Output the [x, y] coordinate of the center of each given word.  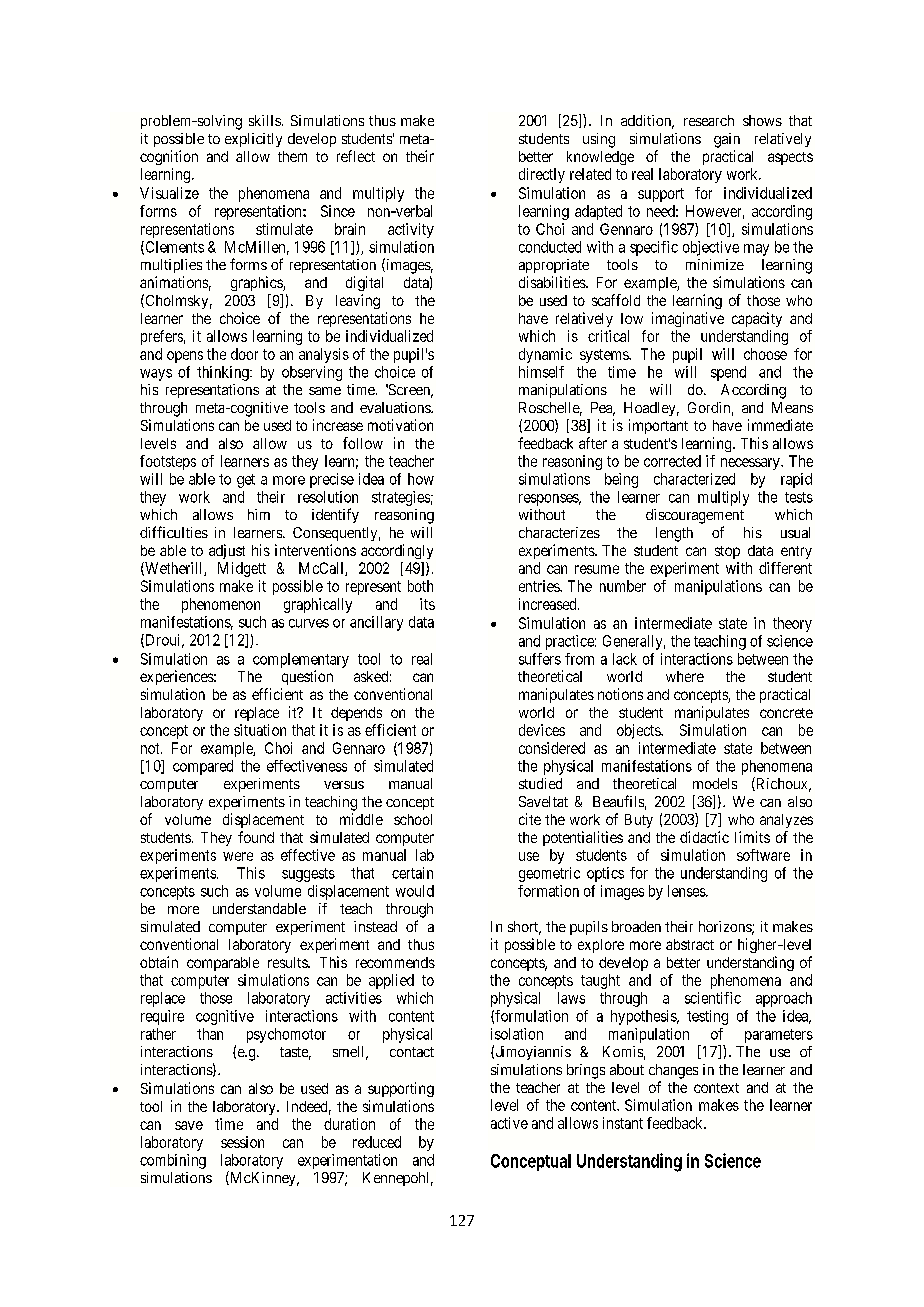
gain [727, 140]
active [509, 1123]
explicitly [253, 140]
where [685, 676]
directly [542, 175]
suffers [540, 659]
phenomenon [221, 605]
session [242, 1142]
